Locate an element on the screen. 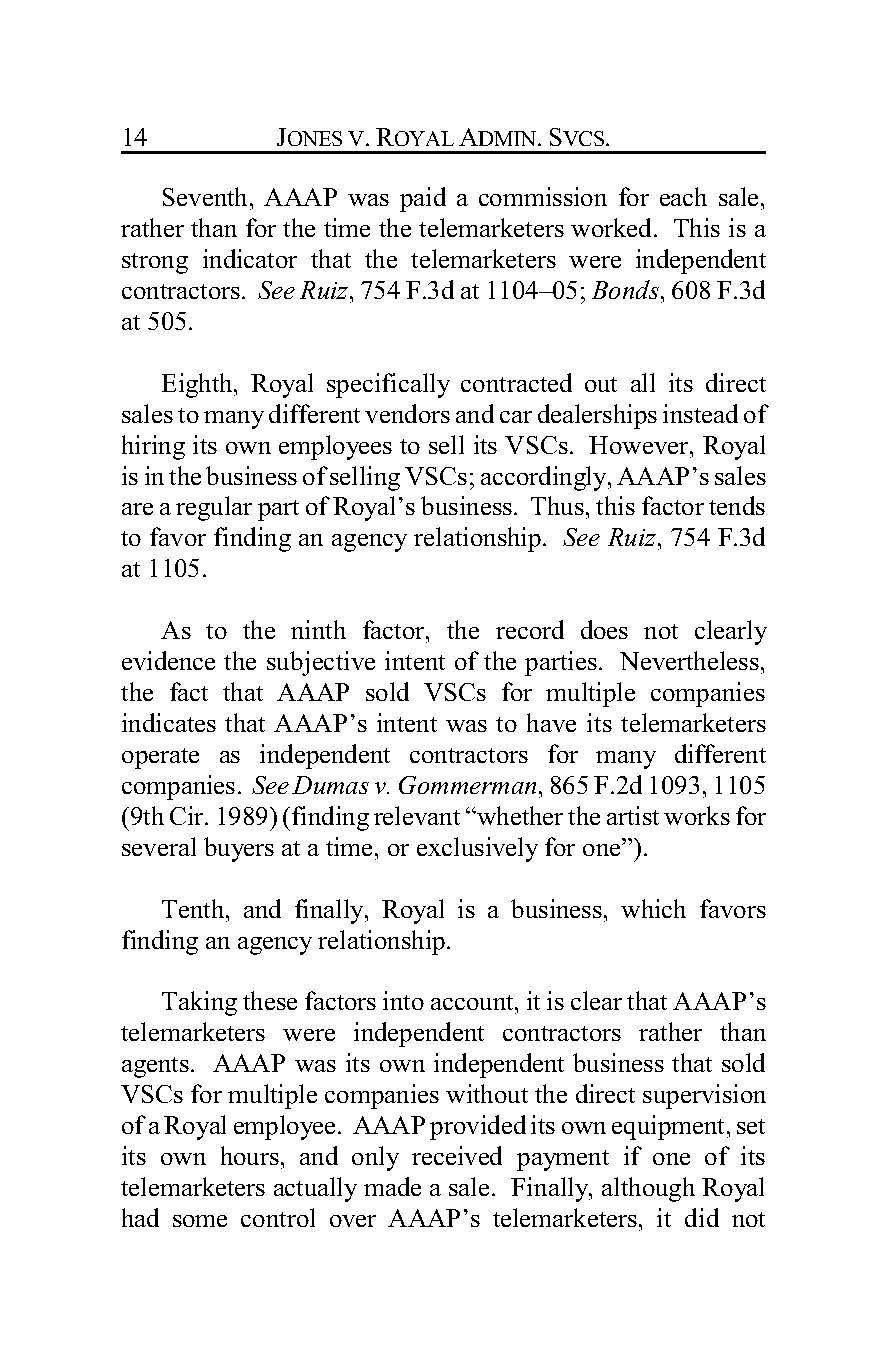  account is located at coordinates (473, 1002).
